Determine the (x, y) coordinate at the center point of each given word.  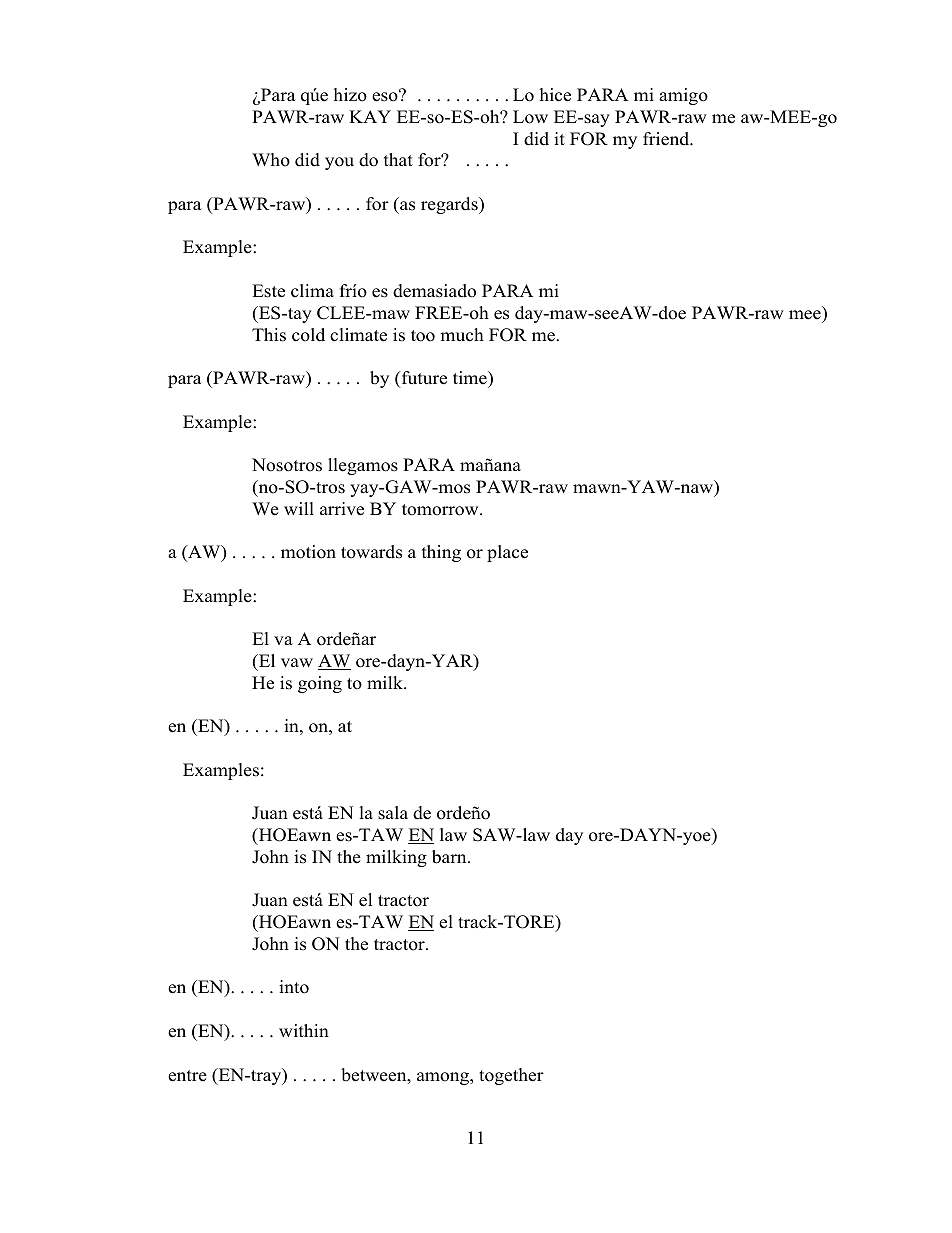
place (507, 553)
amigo (683, 96)
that (398, 159)
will (299, 508)
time (471, 378)
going (320, 684)
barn (450, 857)
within (304, 1030)
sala (393, 813)
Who (271, 160)
